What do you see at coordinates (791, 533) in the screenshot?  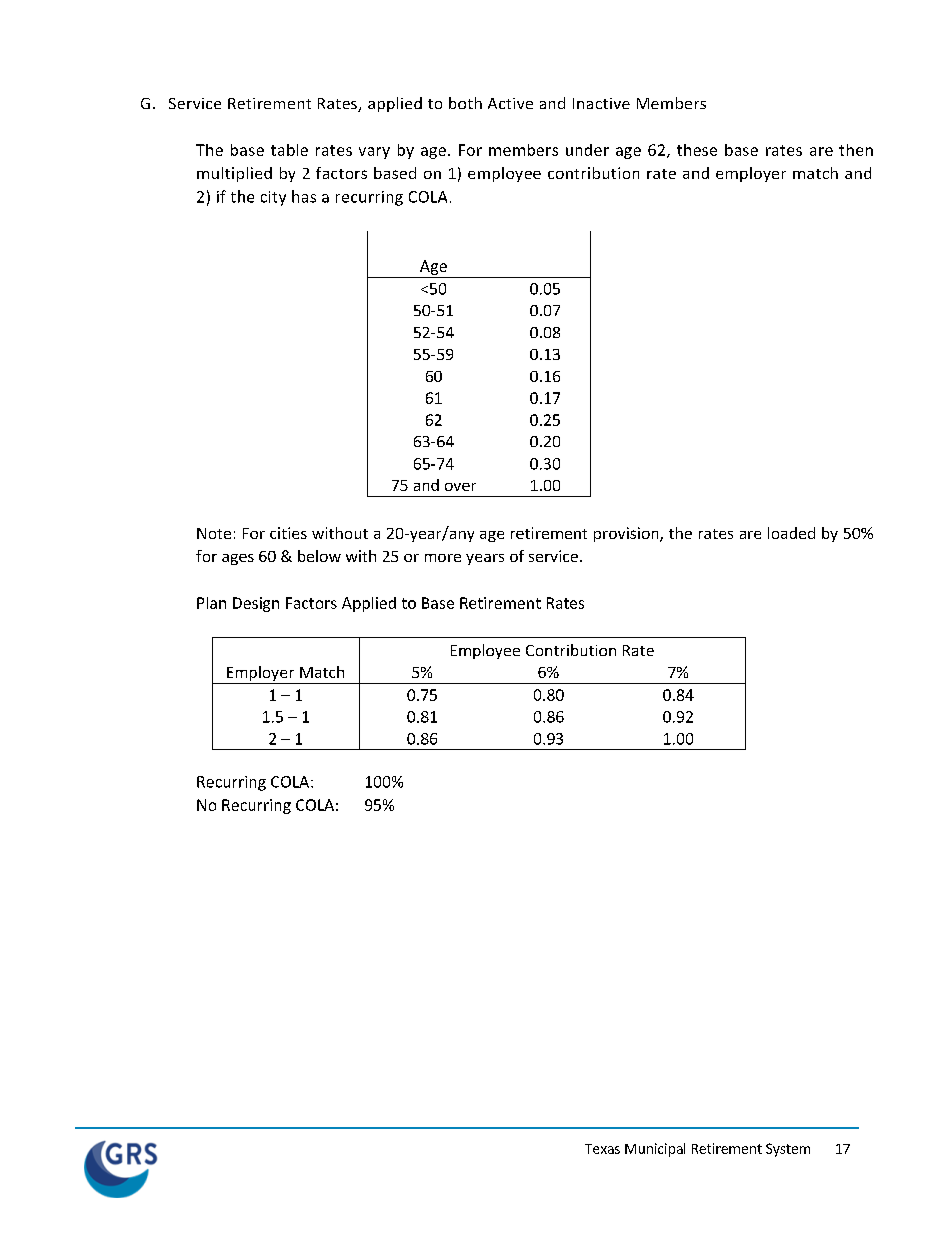 I see `loaded` at bounding box center [791, 533].
